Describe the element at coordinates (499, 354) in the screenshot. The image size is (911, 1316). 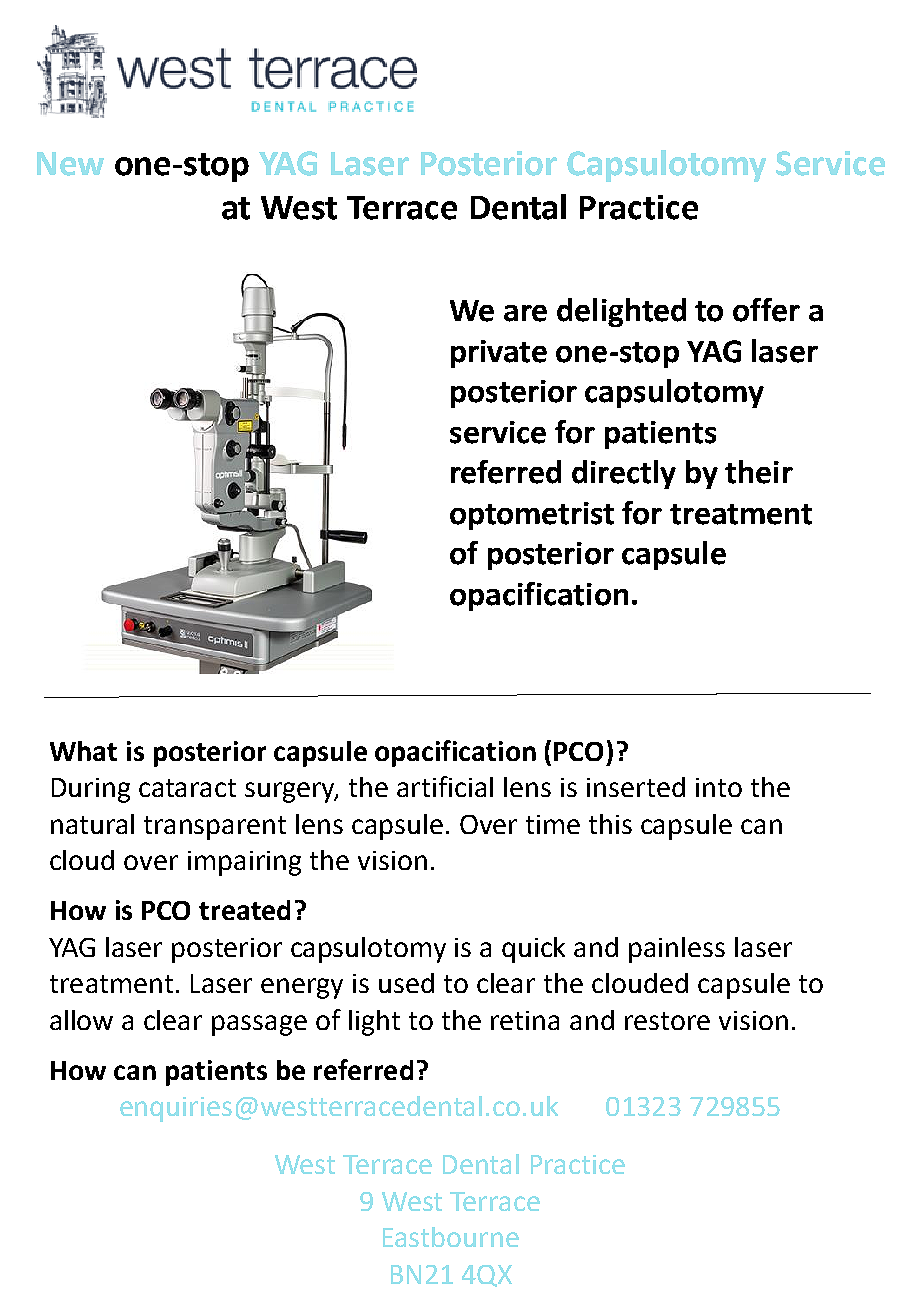
I see `private` at that location.
